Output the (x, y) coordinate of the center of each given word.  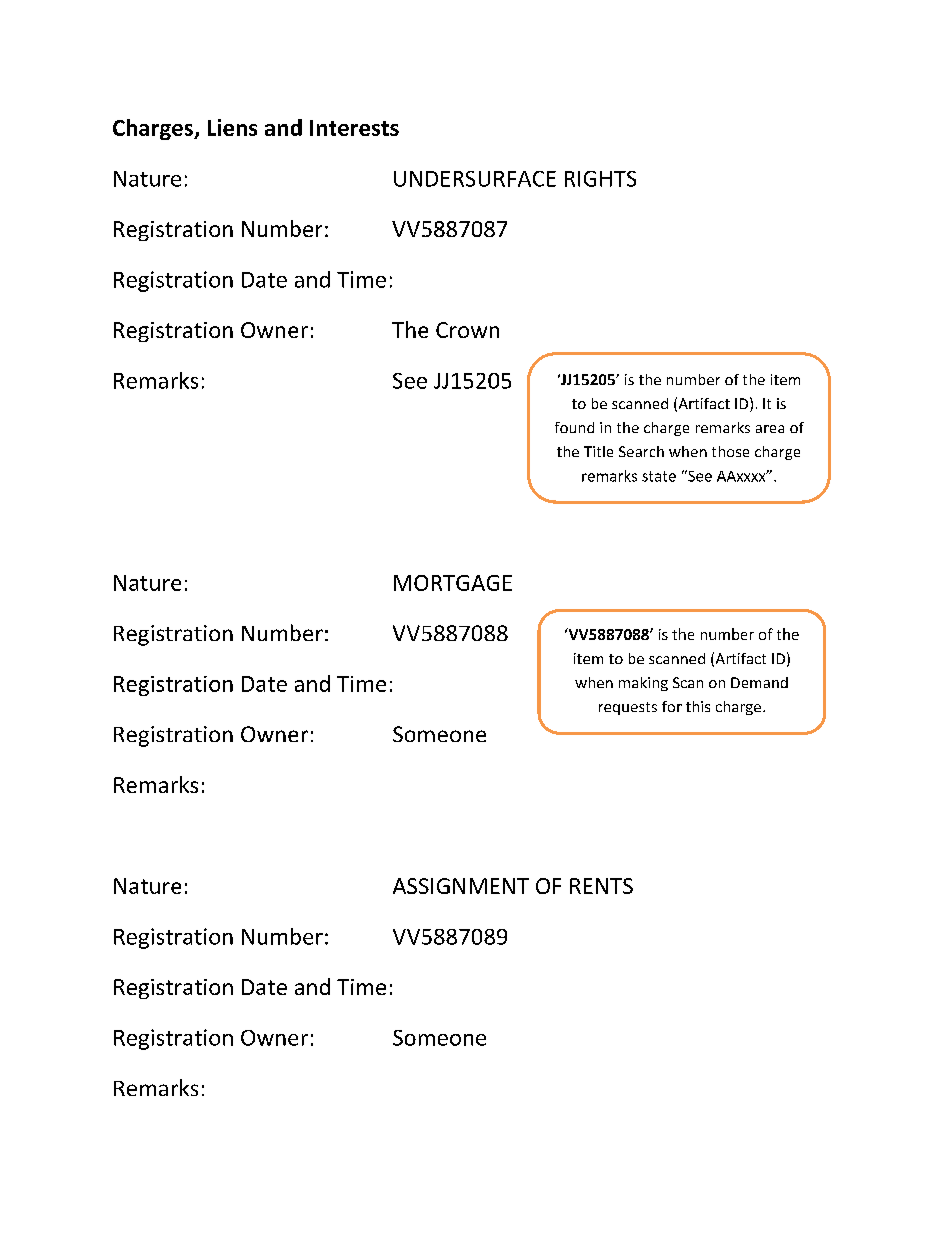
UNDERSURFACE (475, 179)
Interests (354, 128)
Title (598, 451)
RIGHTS (600, 179)
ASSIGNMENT (461, 886)
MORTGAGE (453, 583)
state (659, 476)
